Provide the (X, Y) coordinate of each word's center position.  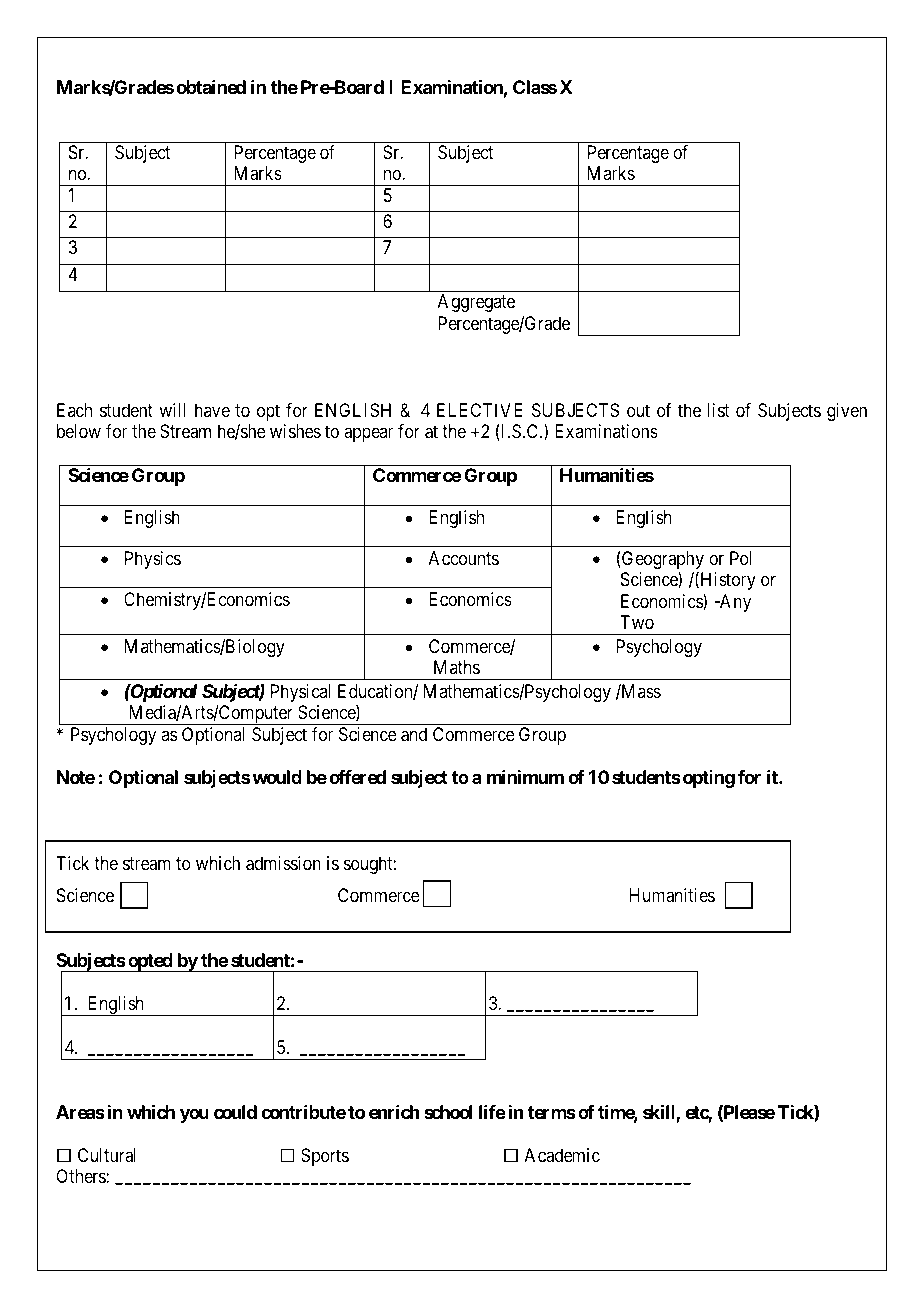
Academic (562, 1155)
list (718, 410)
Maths (457, 667)
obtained (211, 87)
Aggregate (476, 303)
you (194, 1115)
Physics (153, 560)
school (448, 1112)
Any (734, 603)
